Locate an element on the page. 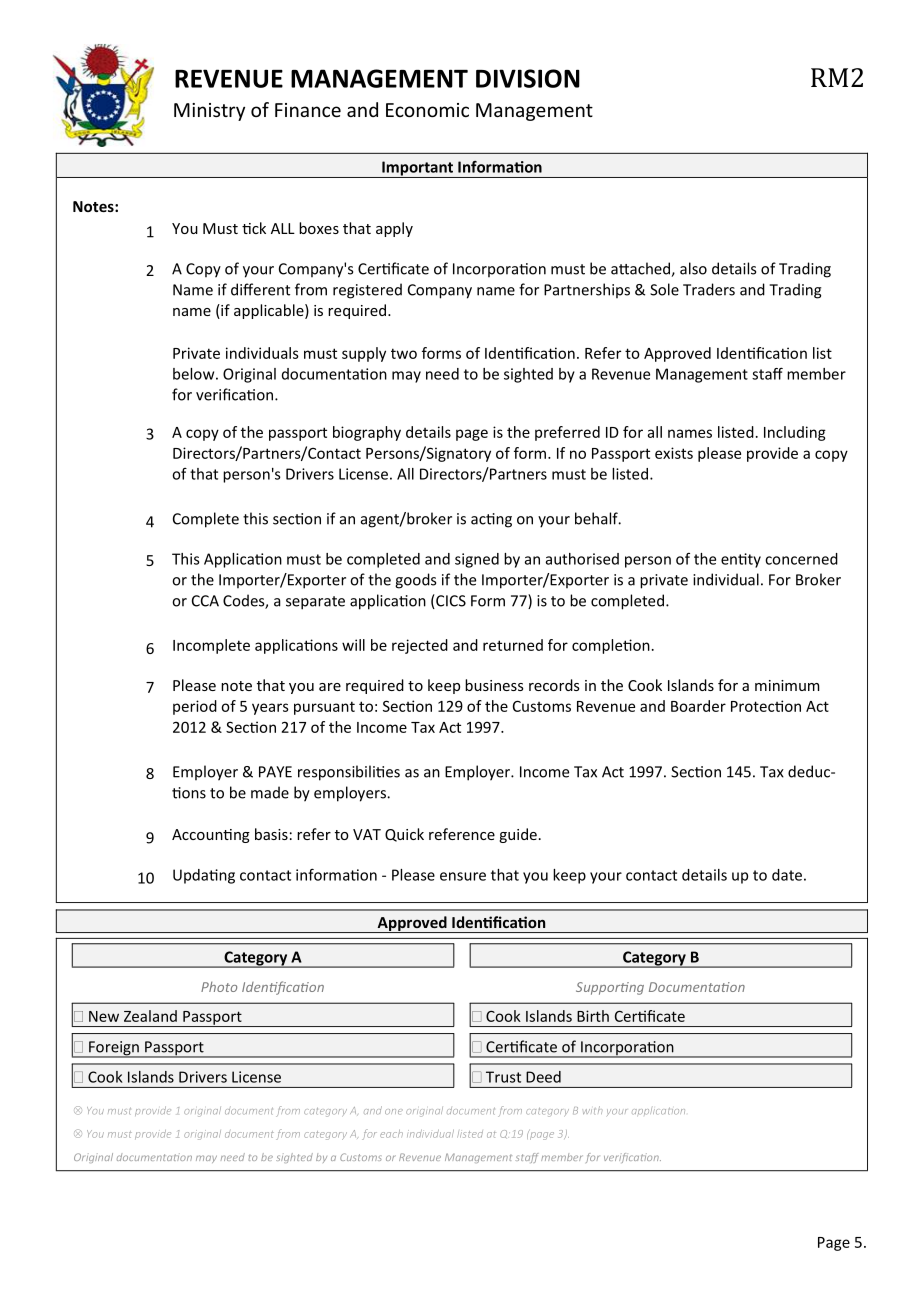  Economic is located at coordinates (427, 110).
